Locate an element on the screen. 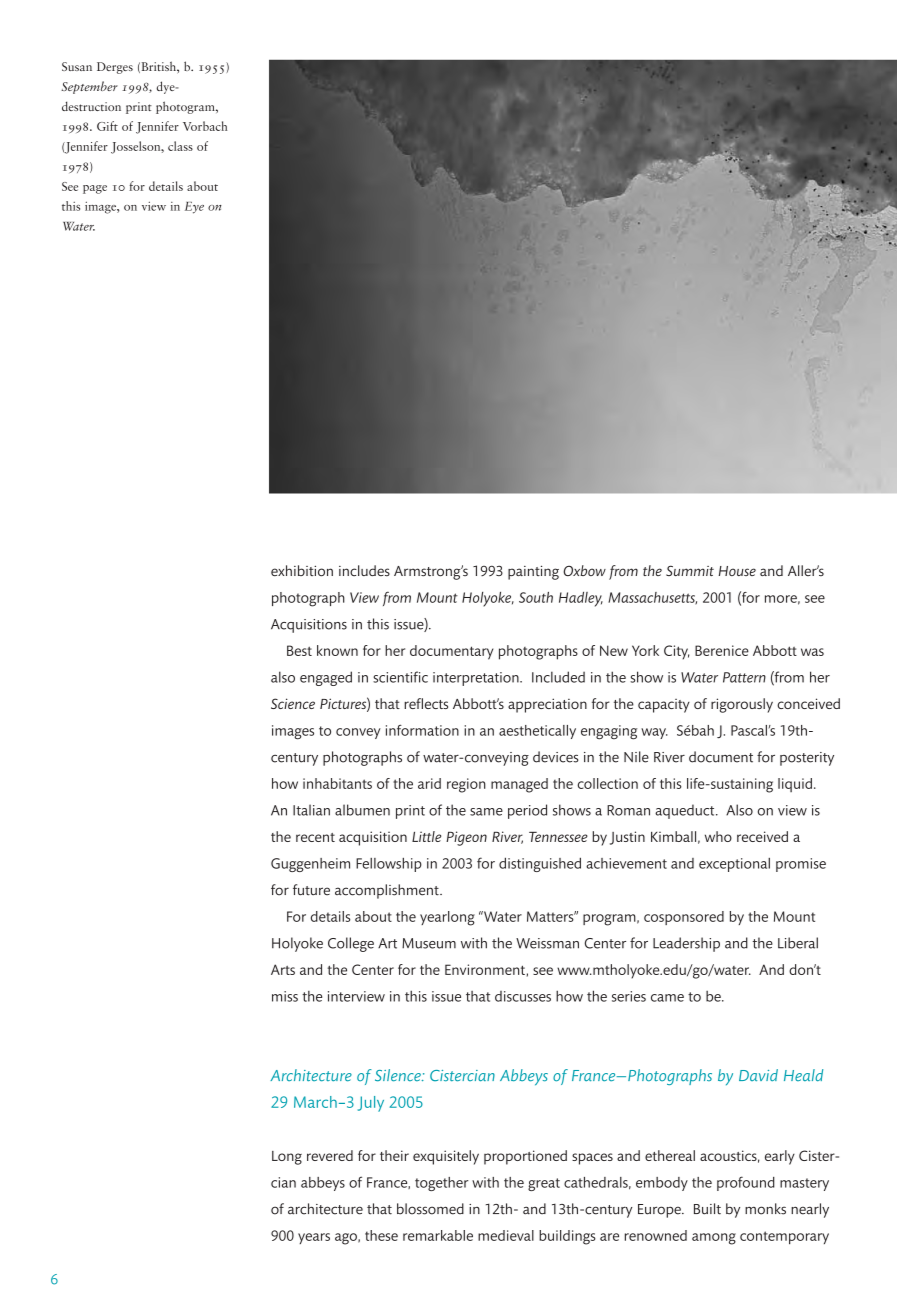  Eye is located at coordinates (194, 208).
